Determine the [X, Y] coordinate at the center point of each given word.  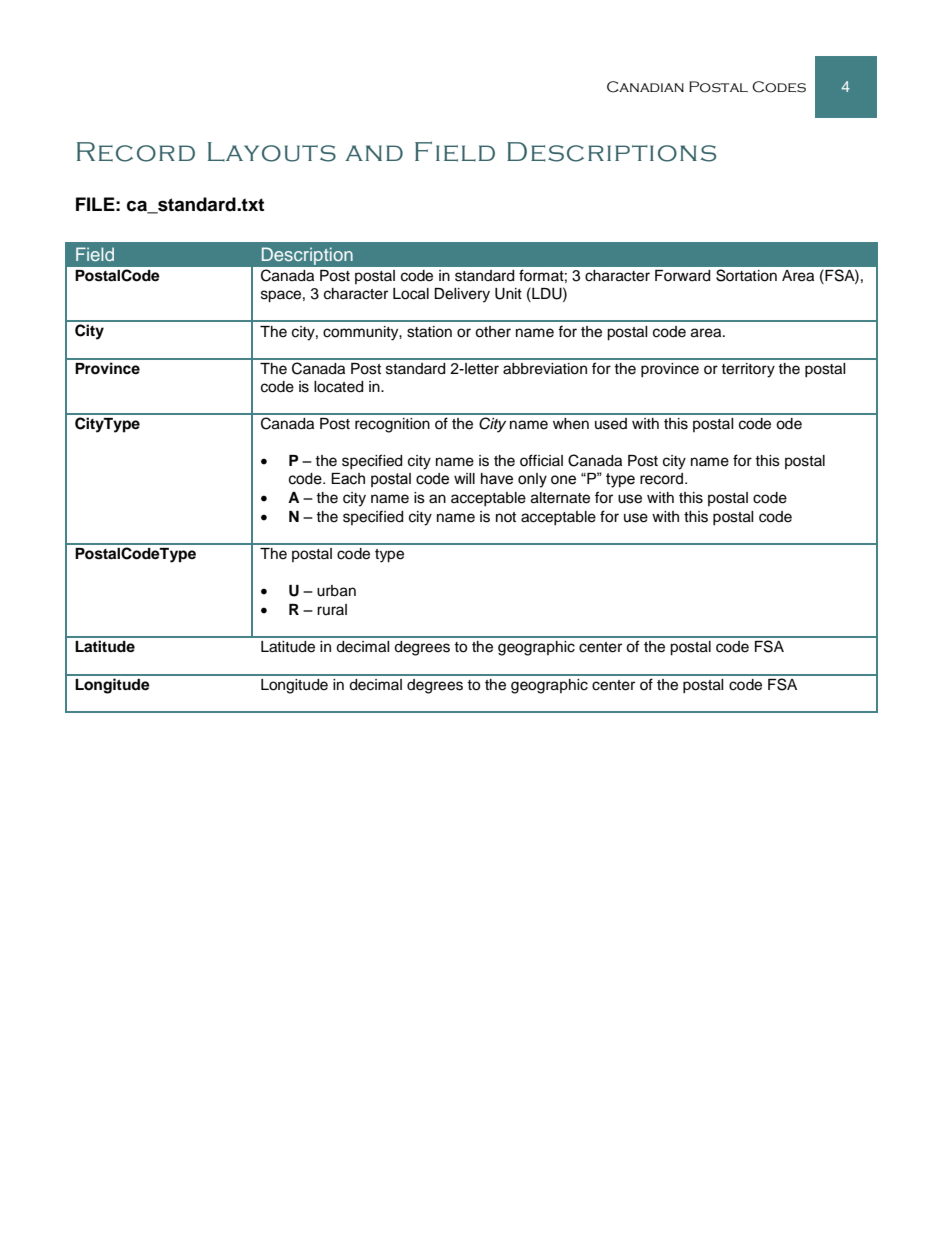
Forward [682, 276]
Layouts [272, 152]
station [429, 332]
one [563, 480]
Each [348, 479]
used [611, 424]
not [506, 517]
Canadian [645, 87]
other [493, 332]
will [464, 478]
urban [336, 591]
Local [411, 294]
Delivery [462, 295]
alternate [560, 498]
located [338, 387]
